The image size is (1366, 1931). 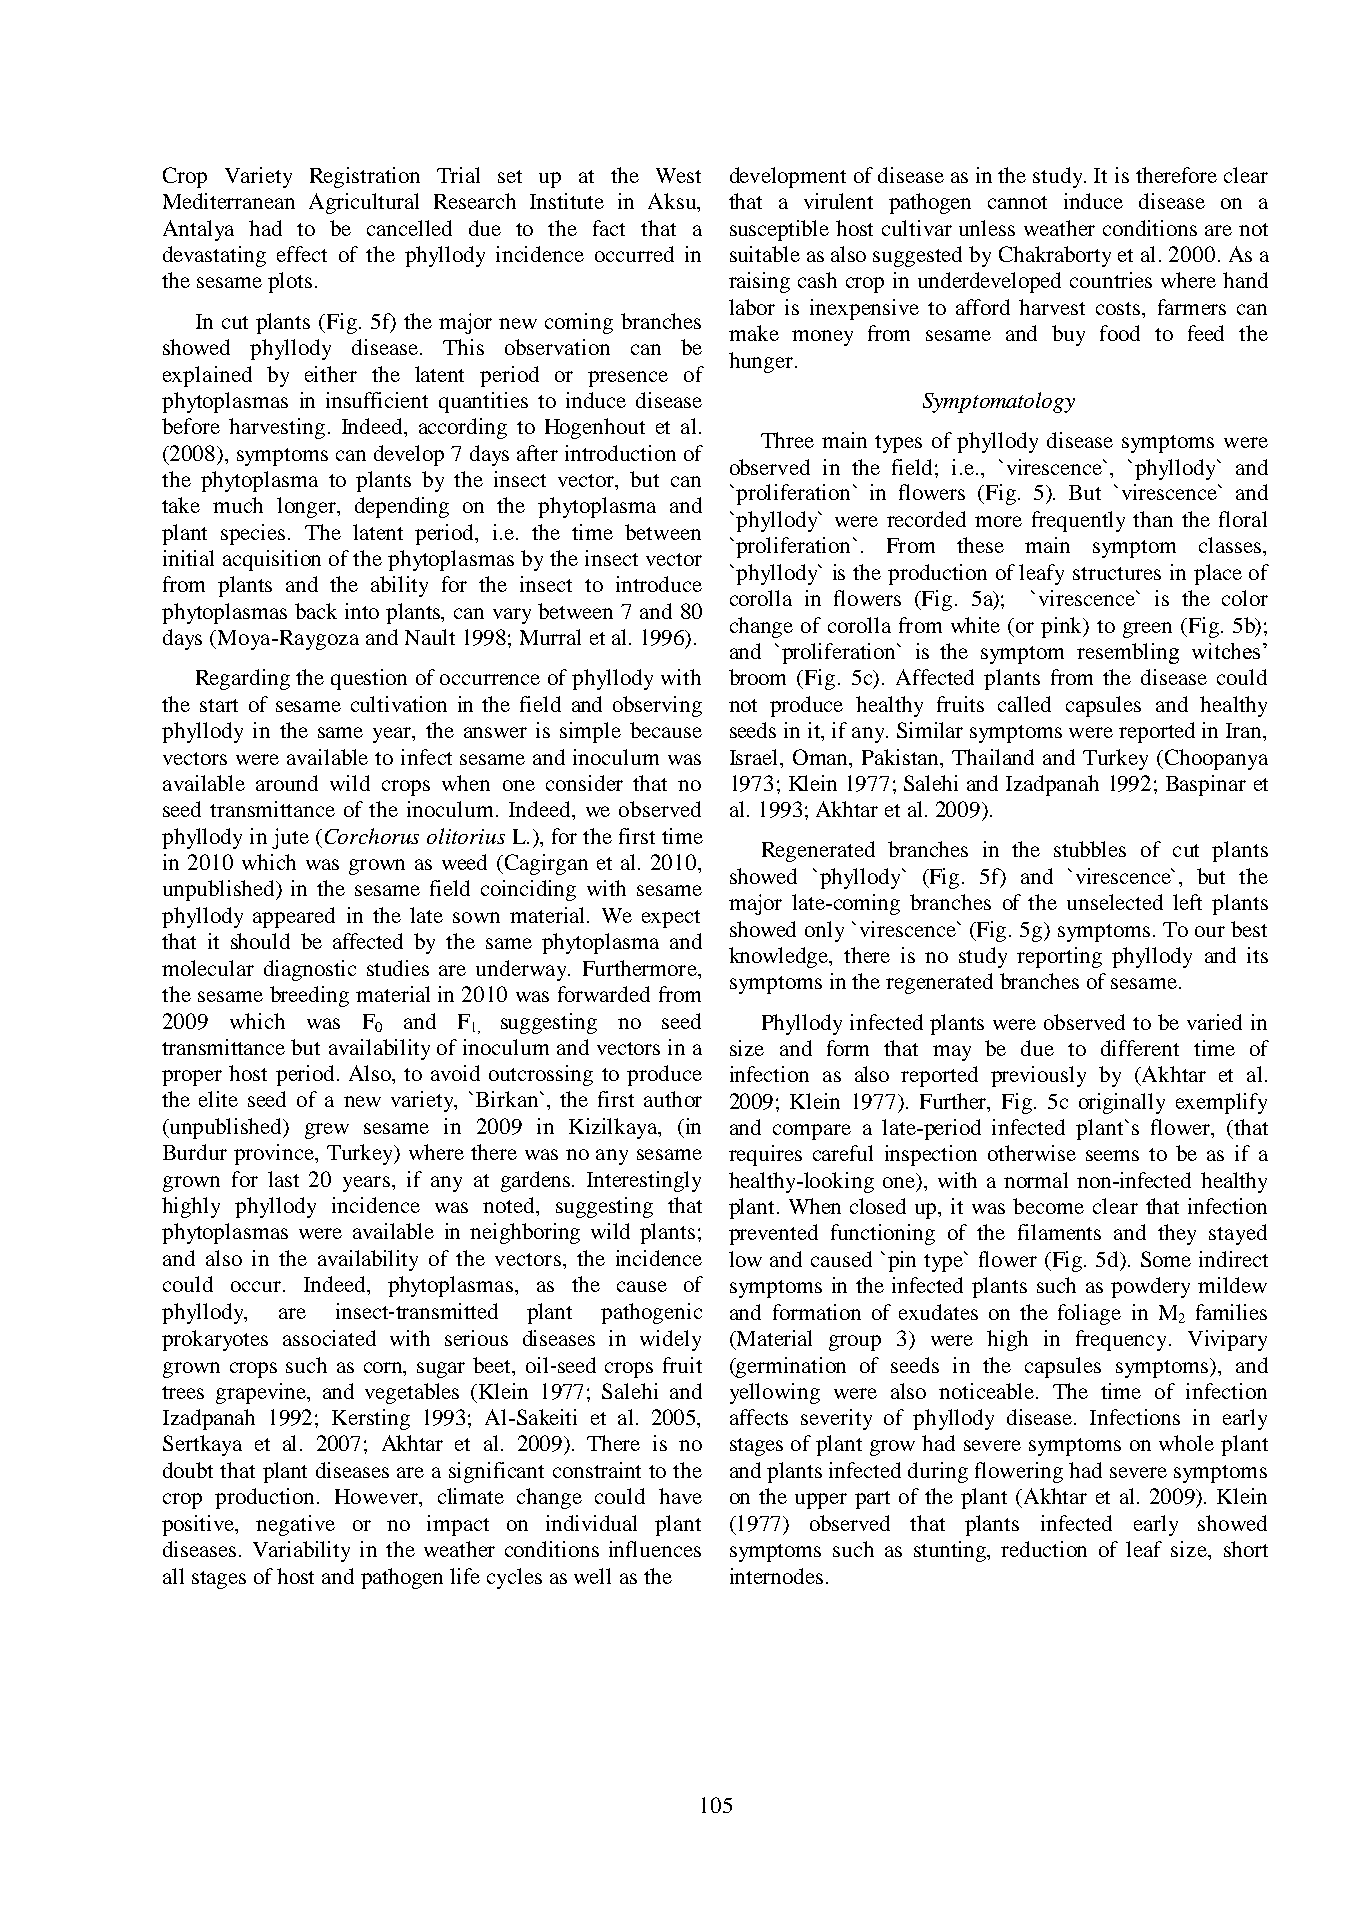 I want to click on broom, so click(x=757, y=677).
